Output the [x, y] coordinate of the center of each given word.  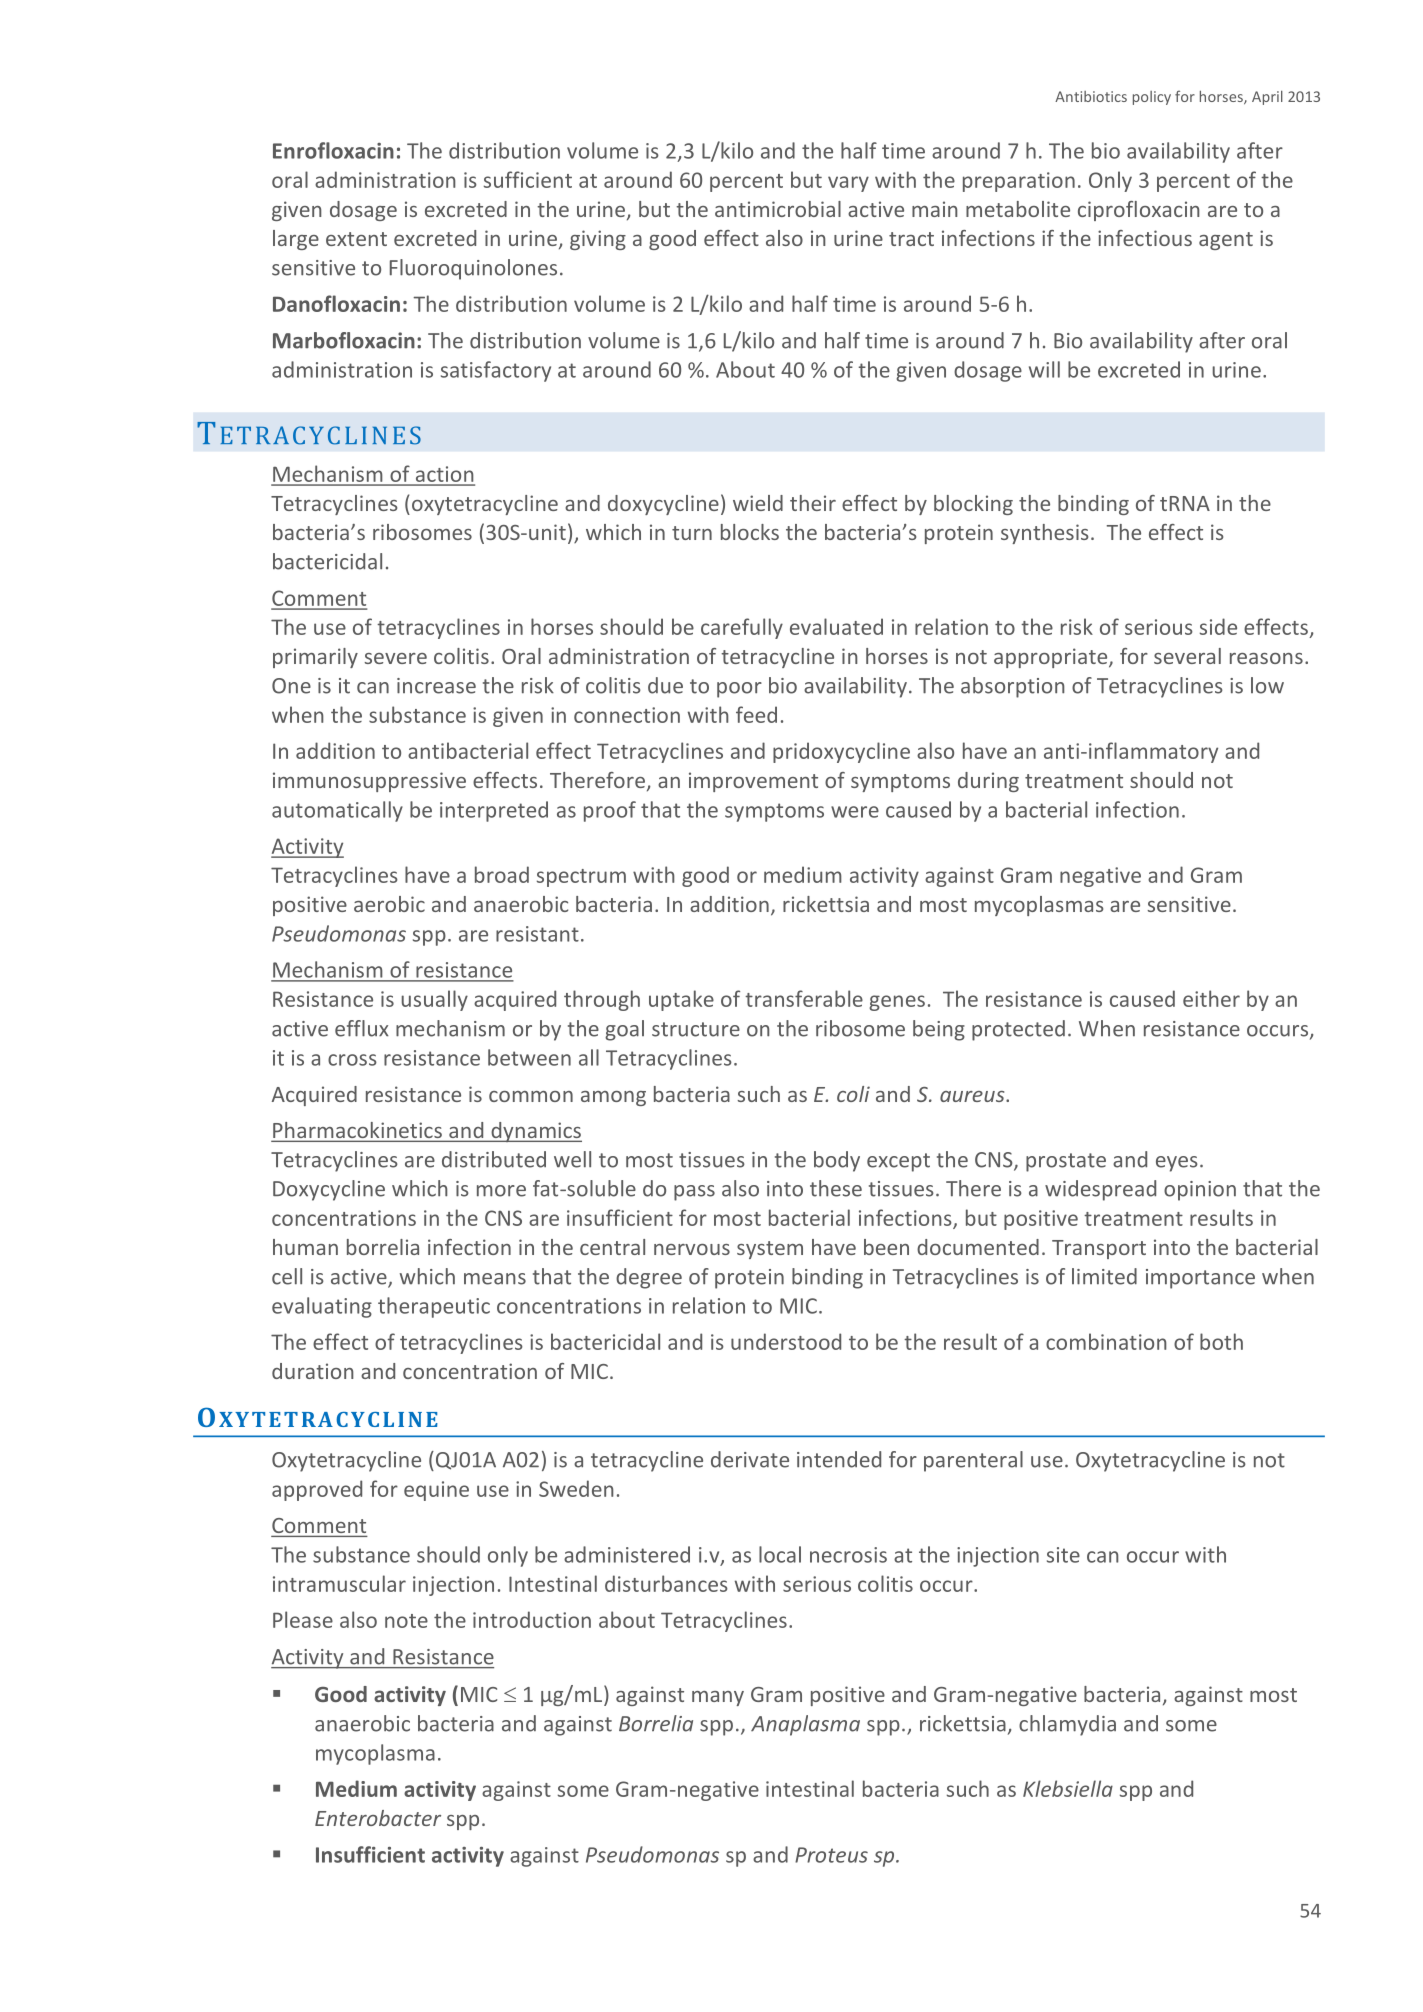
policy [1152, 98]
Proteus [831, 1855]
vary [848, 184]
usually [435, 1000]
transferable [804, 998]
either [1211, 998]
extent [356, 239]
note [406, 1621]
